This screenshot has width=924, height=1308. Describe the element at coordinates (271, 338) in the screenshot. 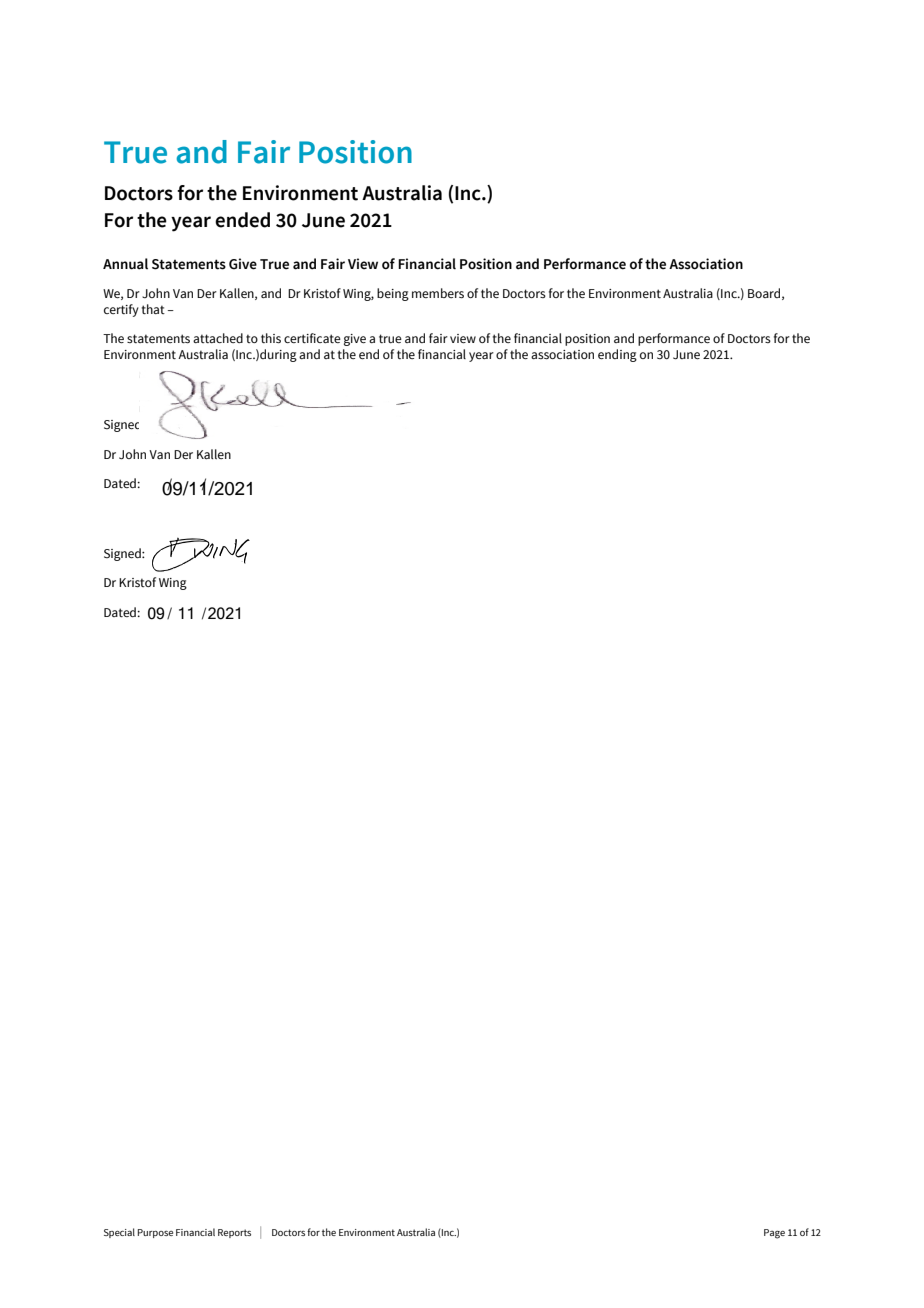

I see `this` at that location.
